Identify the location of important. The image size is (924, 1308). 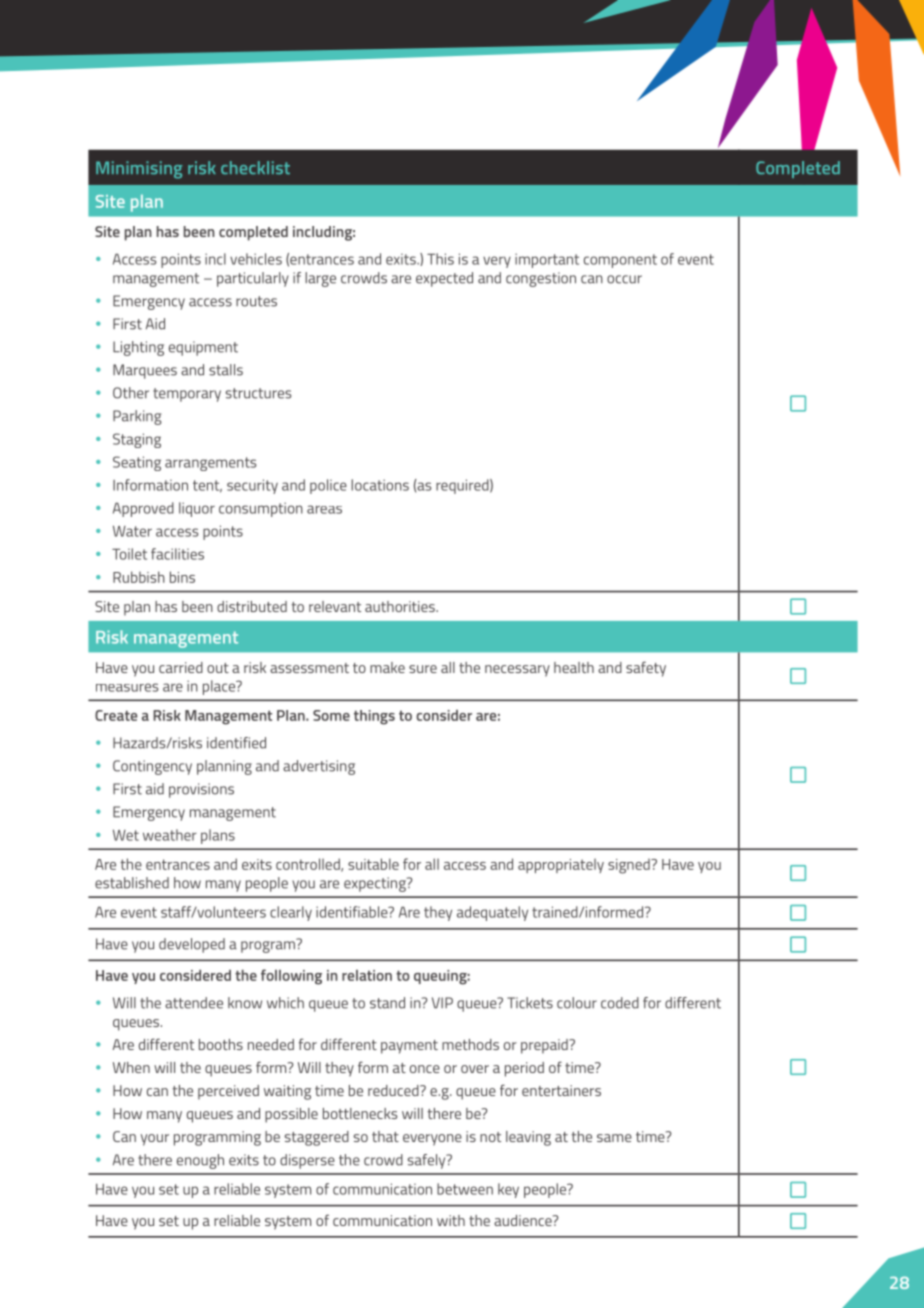
(547, 260).
